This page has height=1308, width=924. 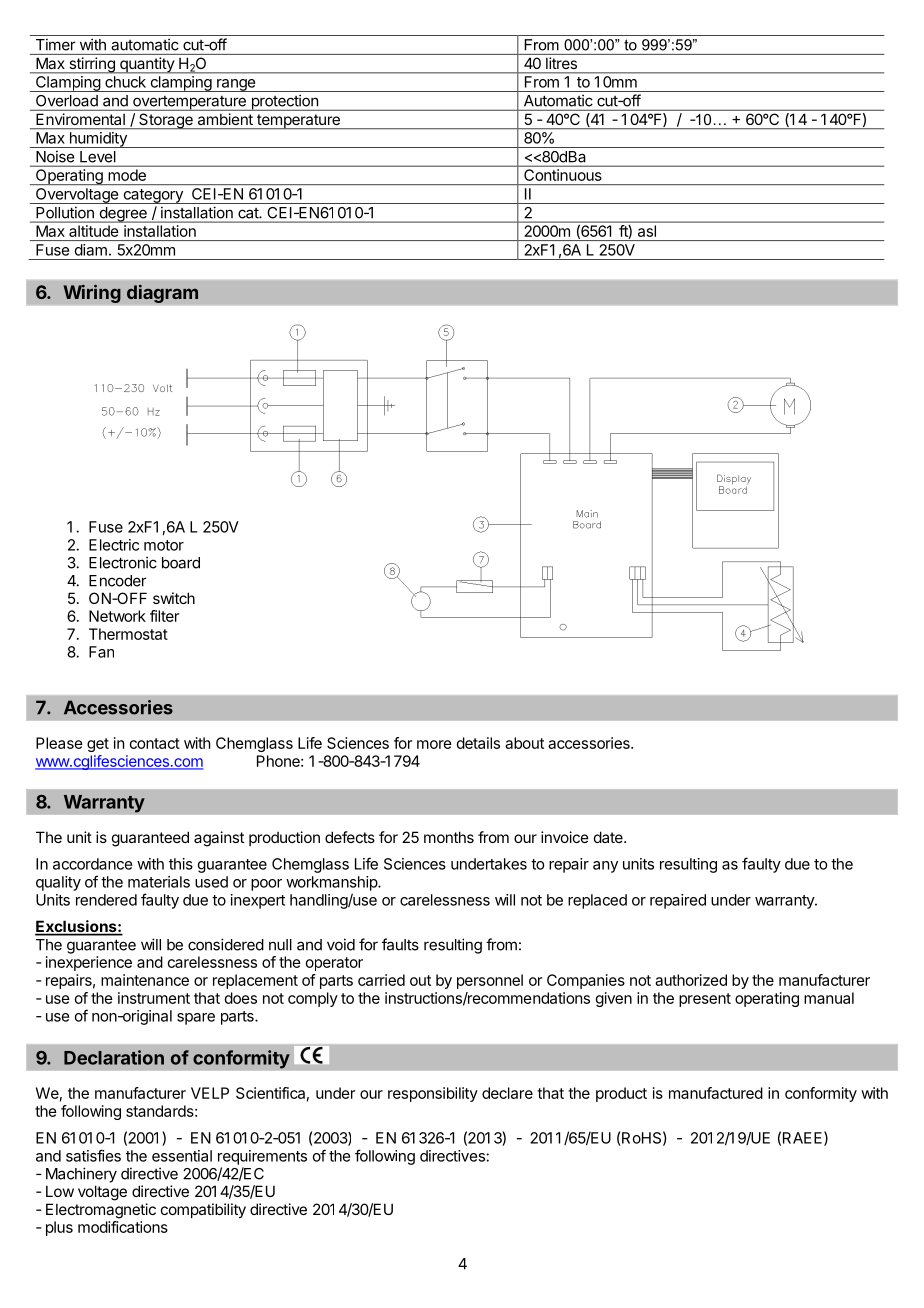 I want to click on range, so click(x=236, y=85).
